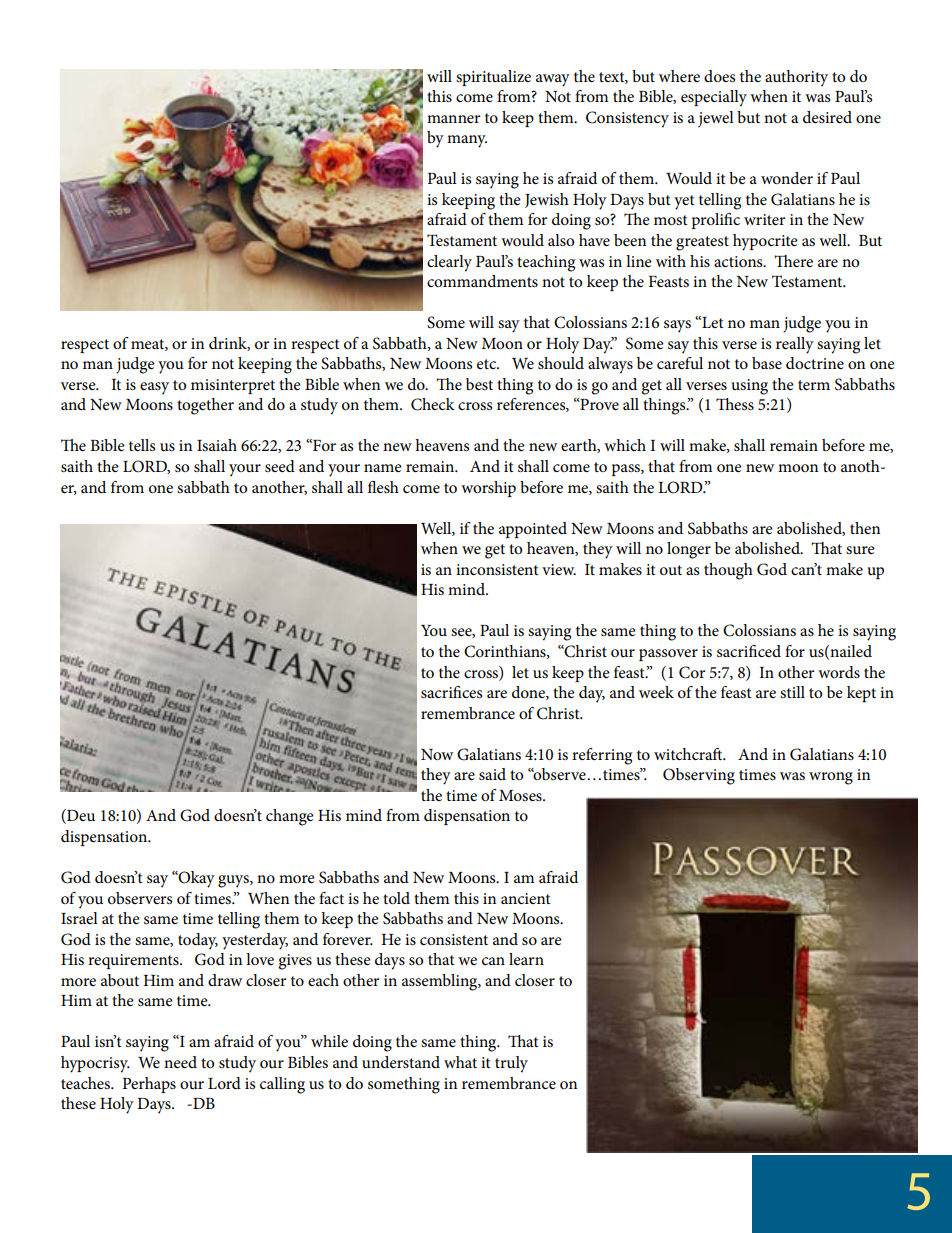 The image size is (952, 1233). What do you see at coordinates (467, 141) in the screenshot?
I see `many` at bounding box center [467, 141].
